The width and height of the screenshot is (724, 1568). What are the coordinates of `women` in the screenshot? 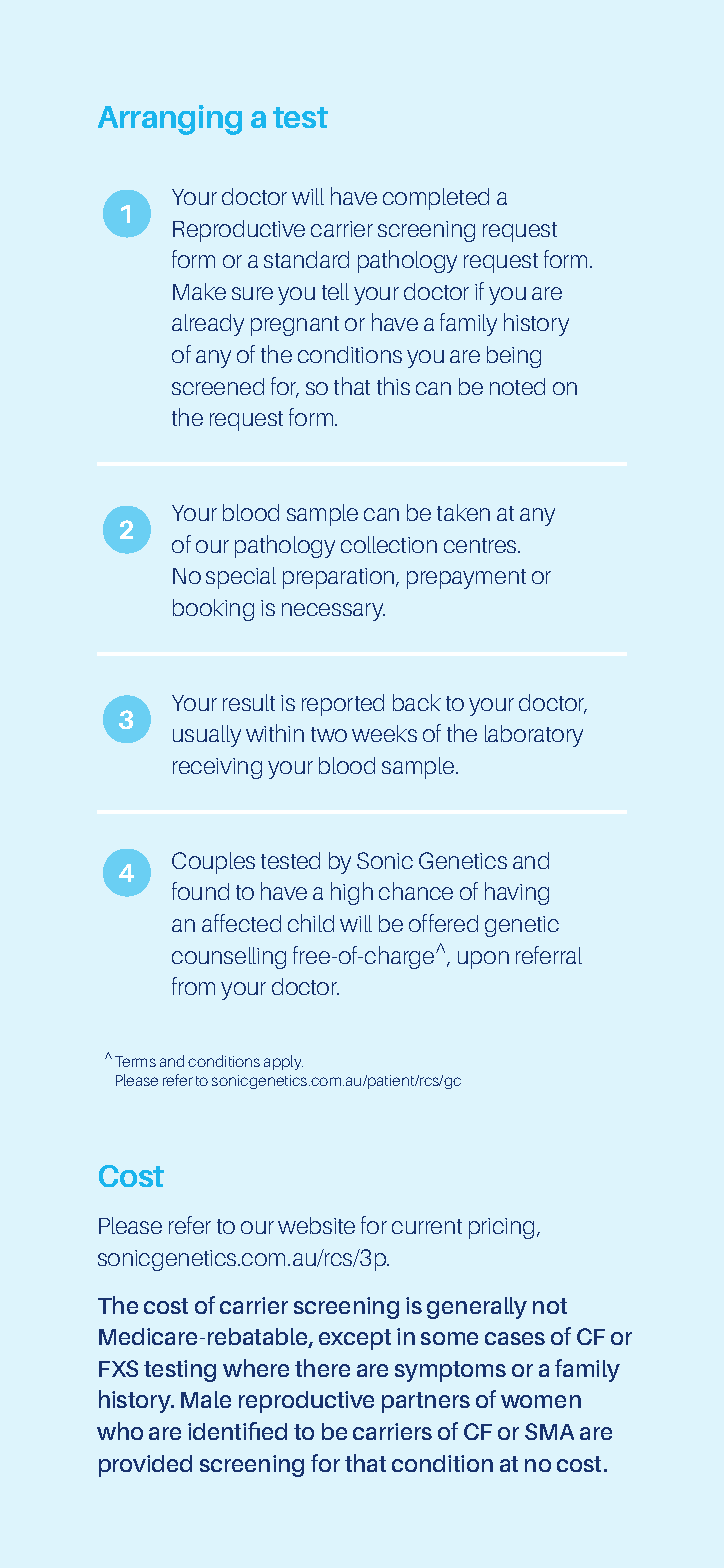 It's located at (541, 1401).
